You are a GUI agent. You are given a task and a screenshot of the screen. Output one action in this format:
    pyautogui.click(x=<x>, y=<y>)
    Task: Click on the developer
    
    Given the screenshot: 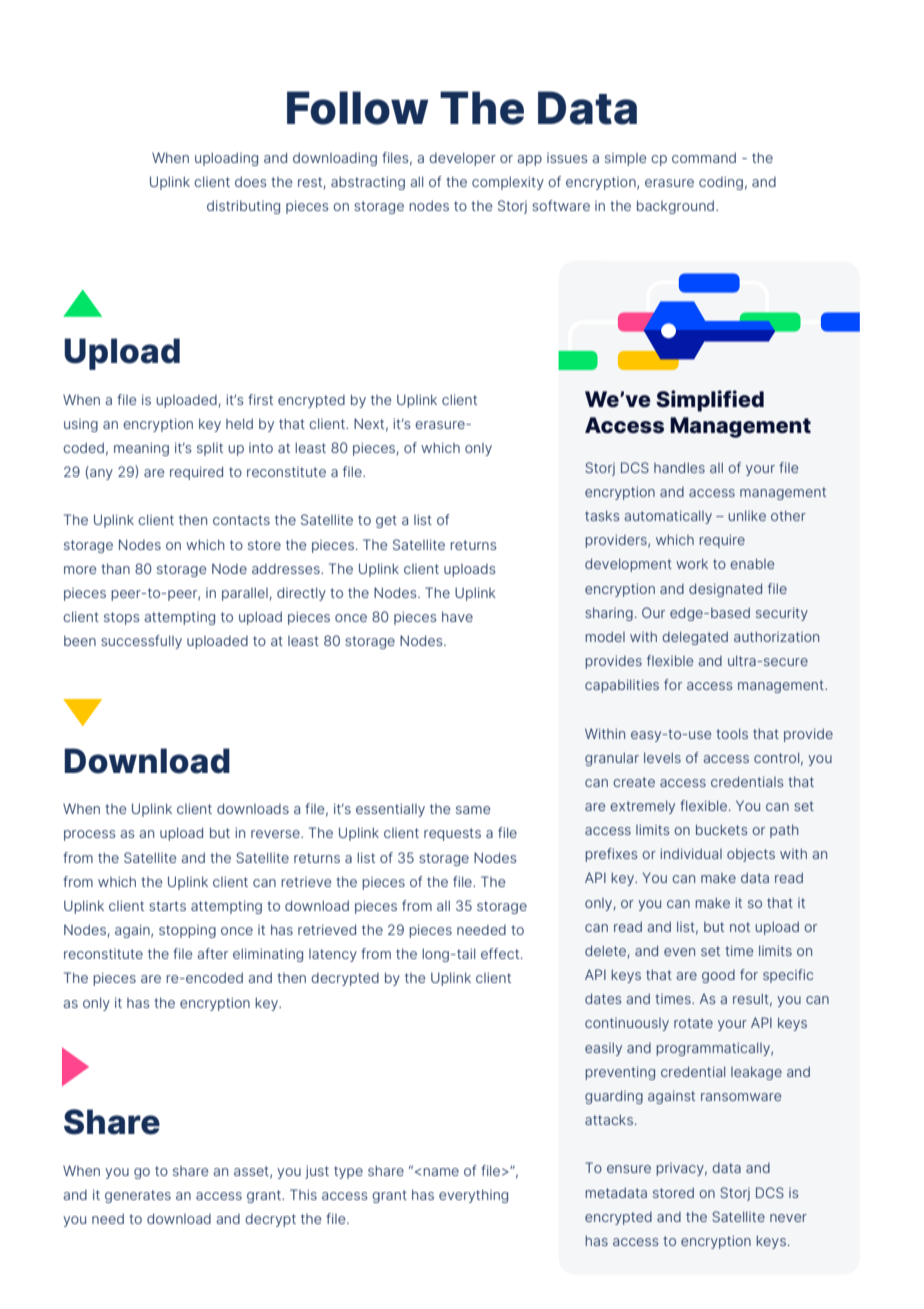 What is the action you would take?
    pyautogui.click(x=462, y=159)
